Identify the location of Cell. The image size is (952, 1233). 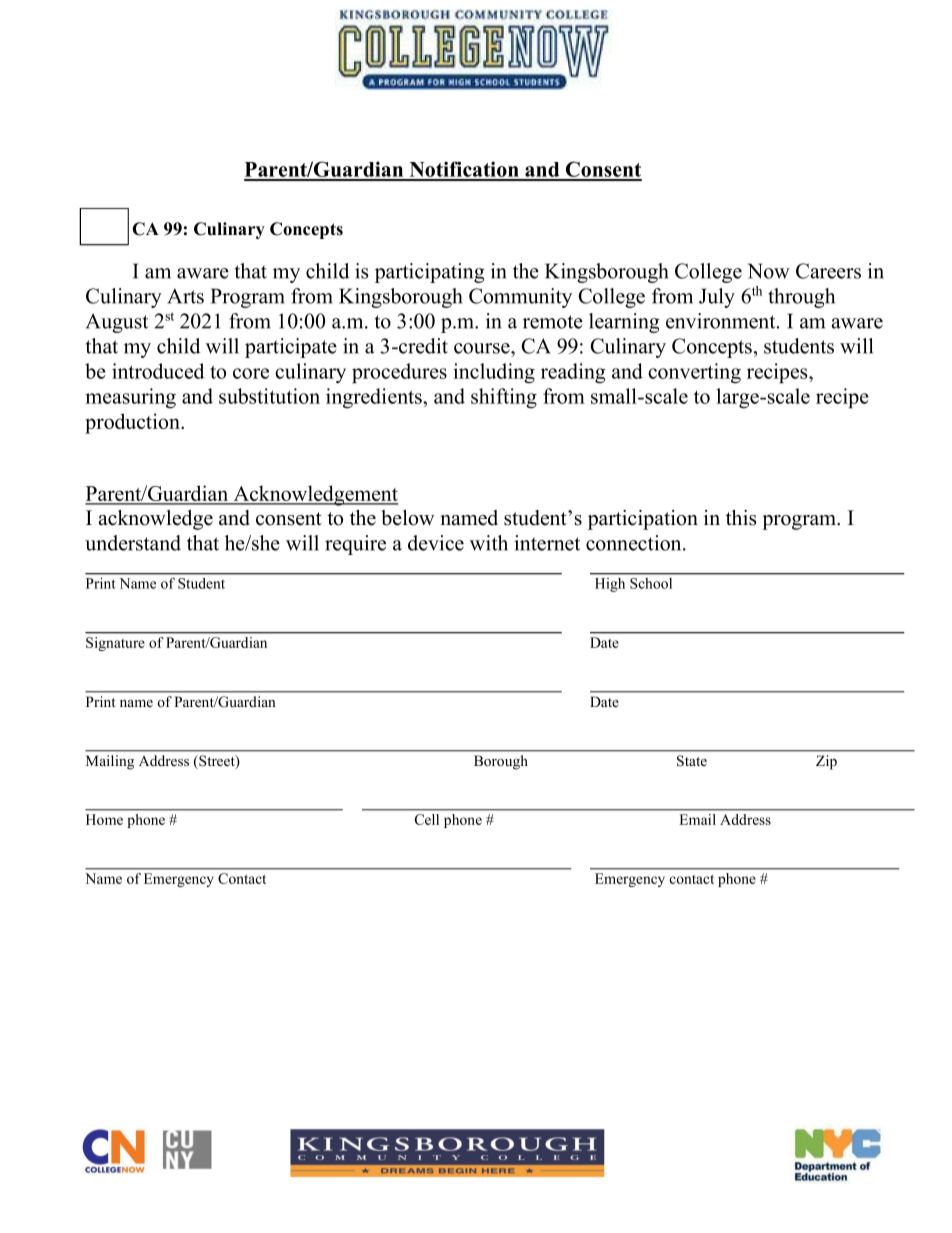
(427, 819).
